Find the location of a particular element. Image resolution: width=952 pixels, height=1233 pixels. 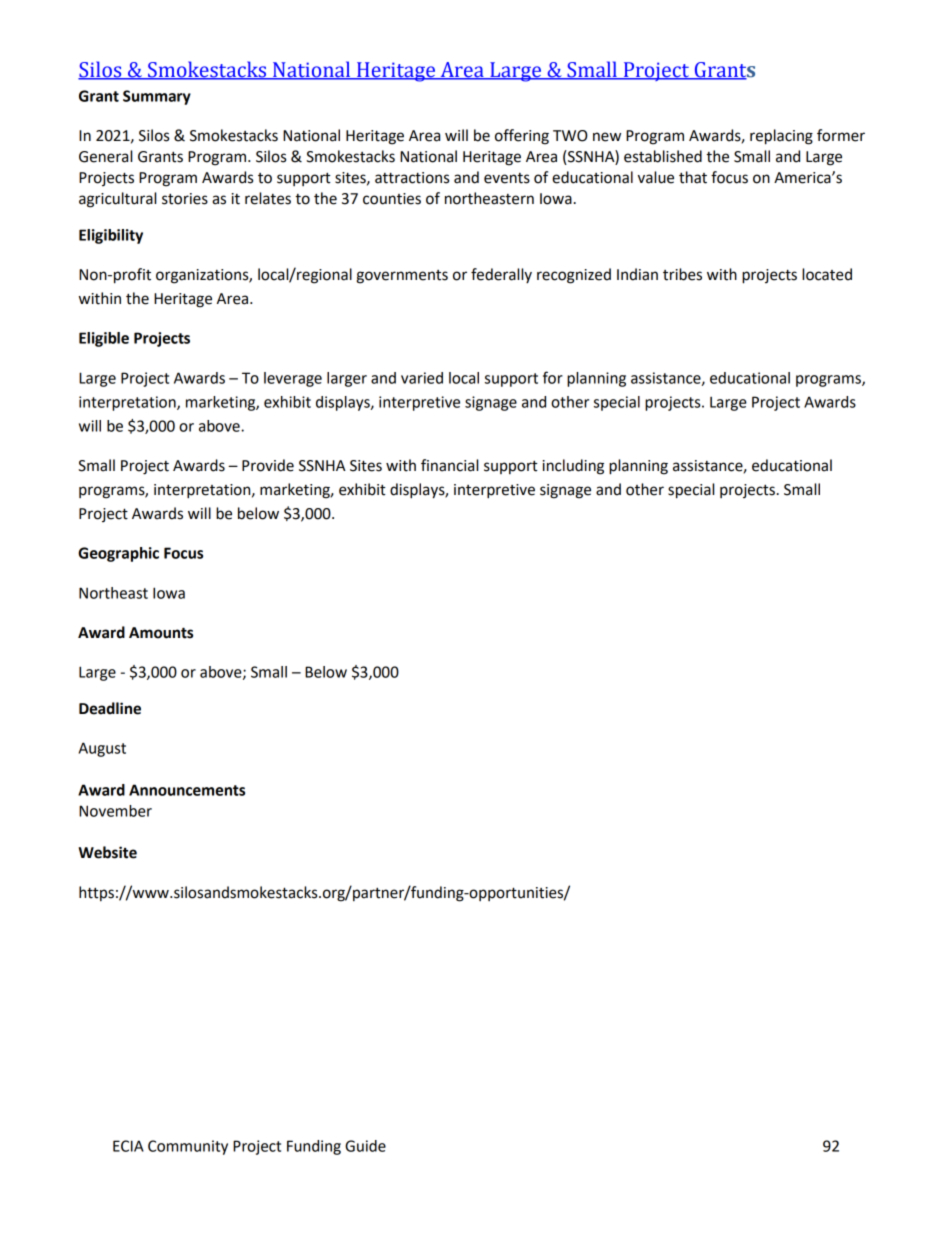

Summary is located at coordinates (157, 97).
